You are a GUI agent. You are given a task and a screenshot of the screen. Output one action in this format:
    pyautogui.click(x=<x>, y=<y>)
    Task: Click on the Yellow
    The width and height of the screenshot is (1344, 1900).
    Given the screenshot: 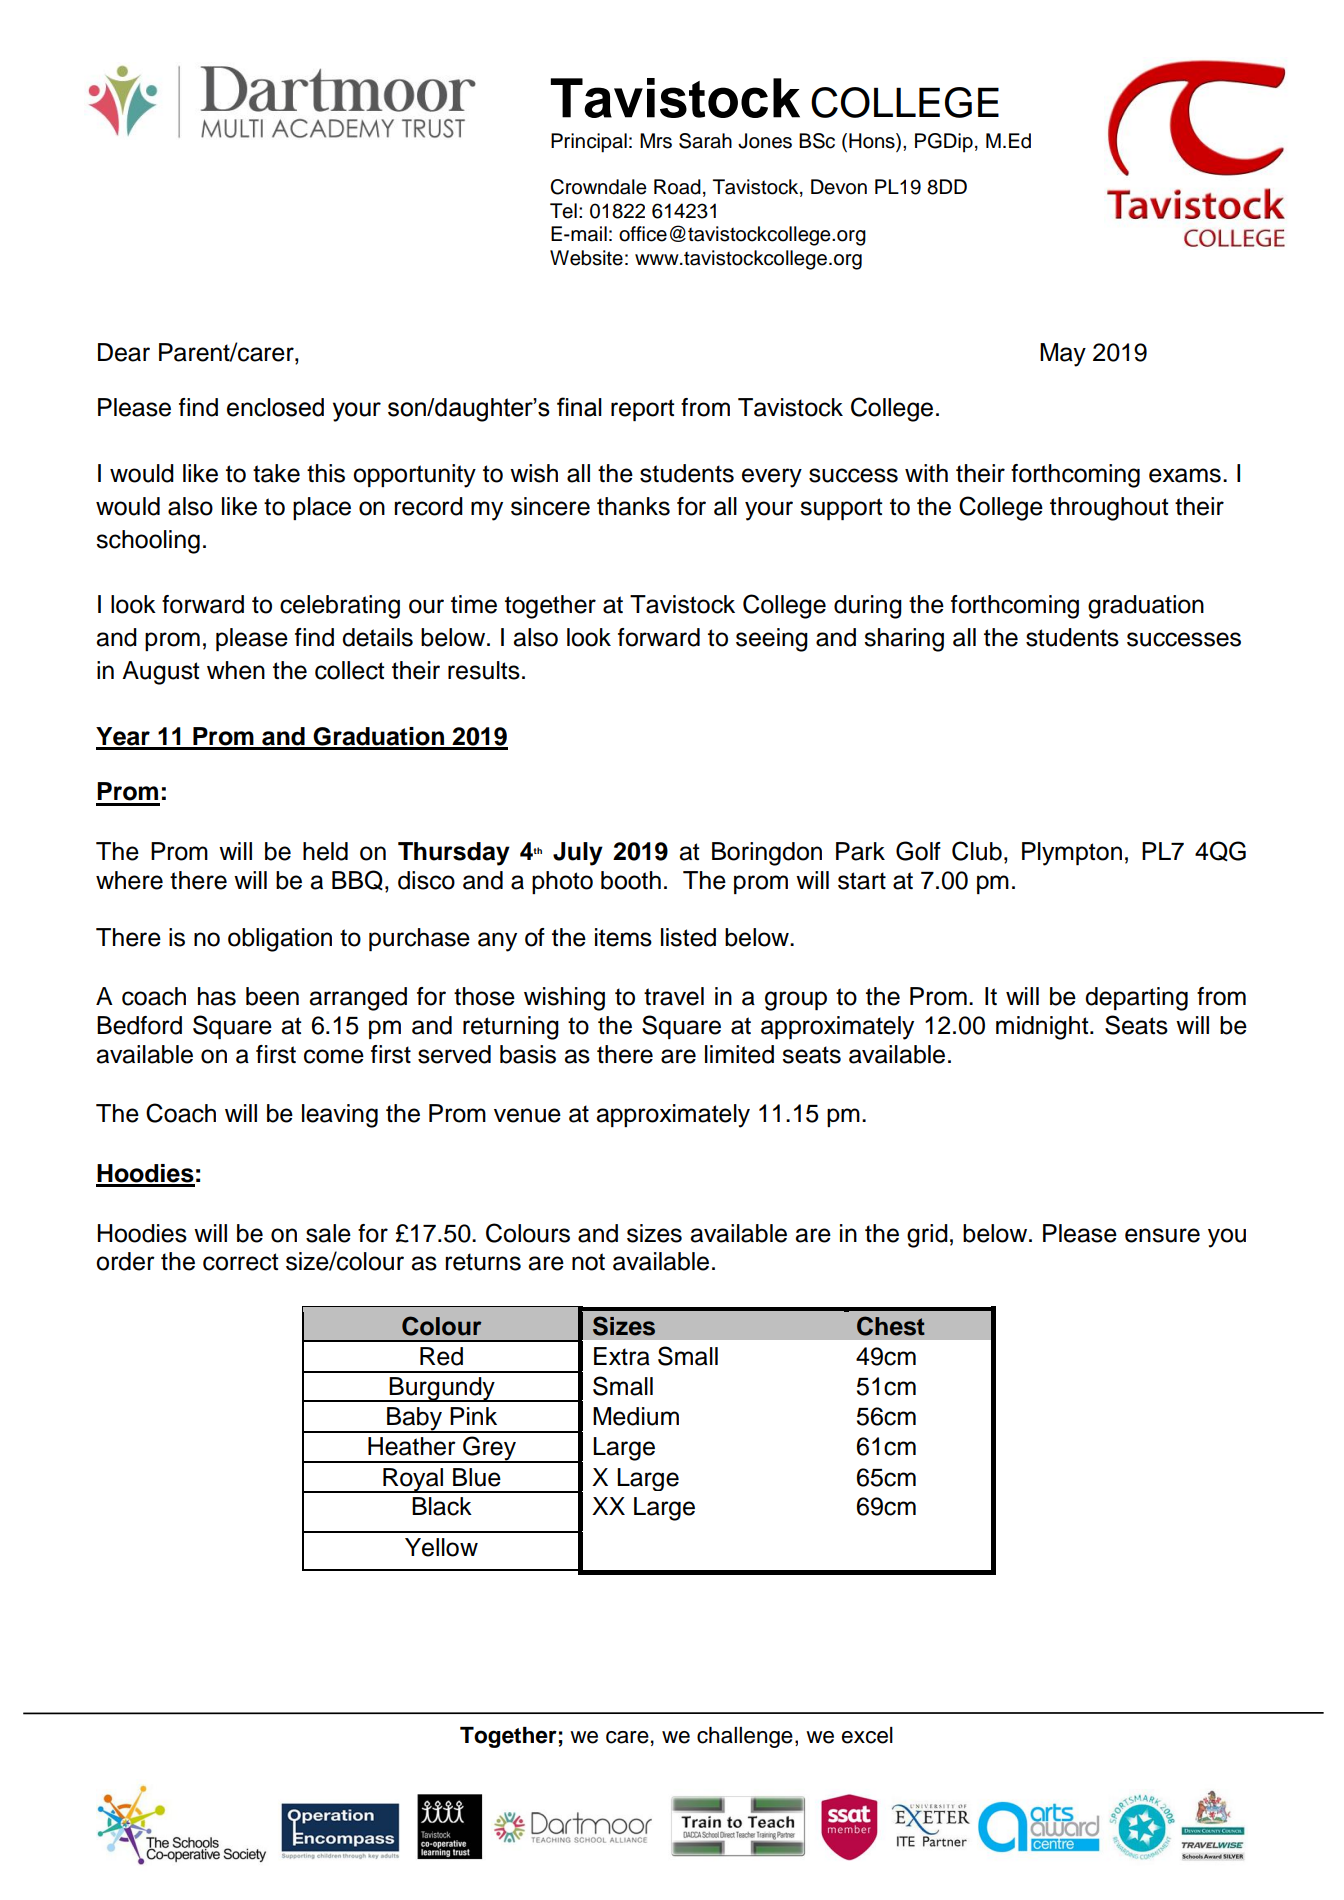 What is the action you would take?
    pyautogui.click(x=441, y=1547)
